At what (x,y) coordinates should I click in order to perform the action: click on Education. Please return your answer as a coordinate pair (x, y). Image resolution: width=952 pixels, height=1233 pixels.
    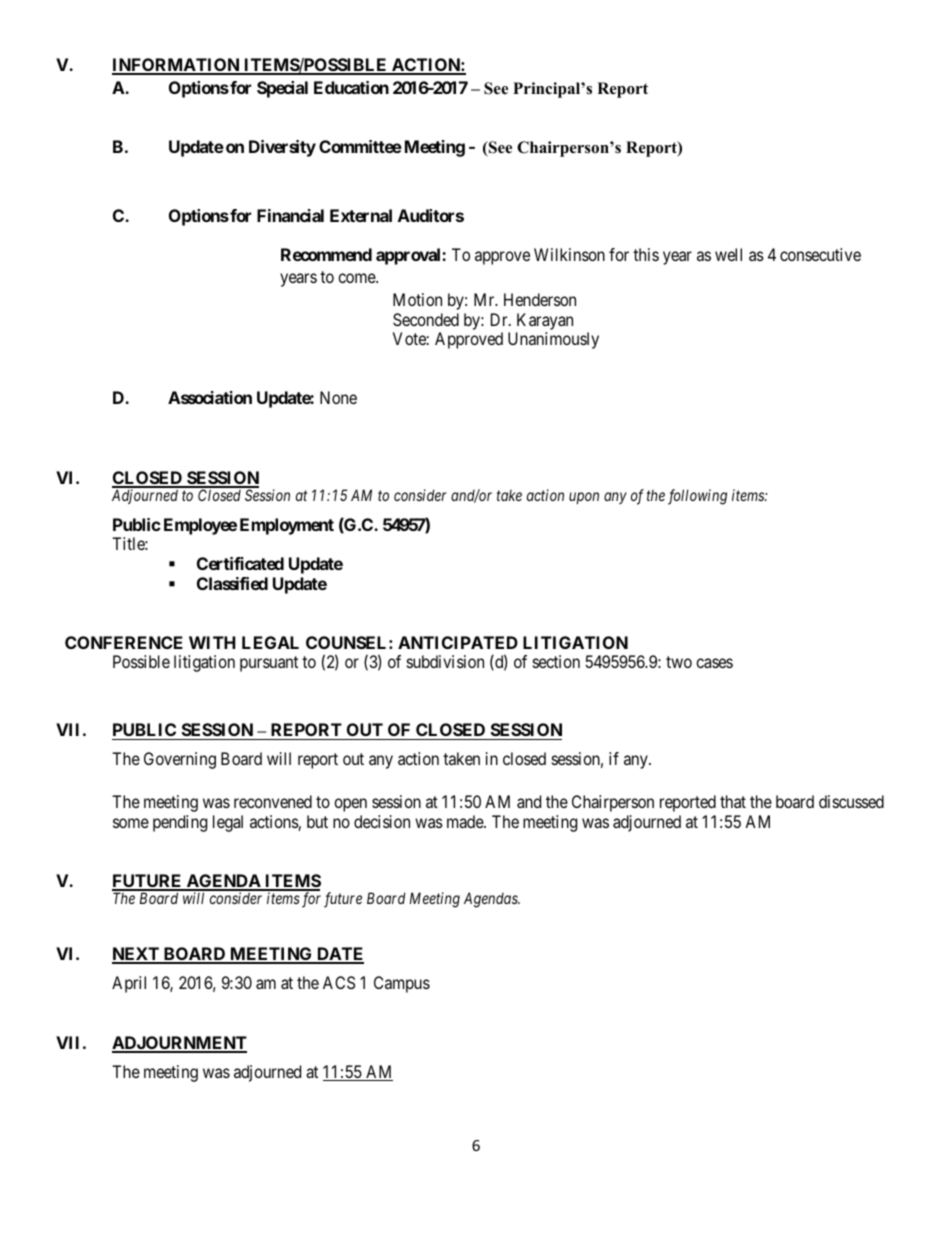
    Looking at the image, I should click on (351, 87).
